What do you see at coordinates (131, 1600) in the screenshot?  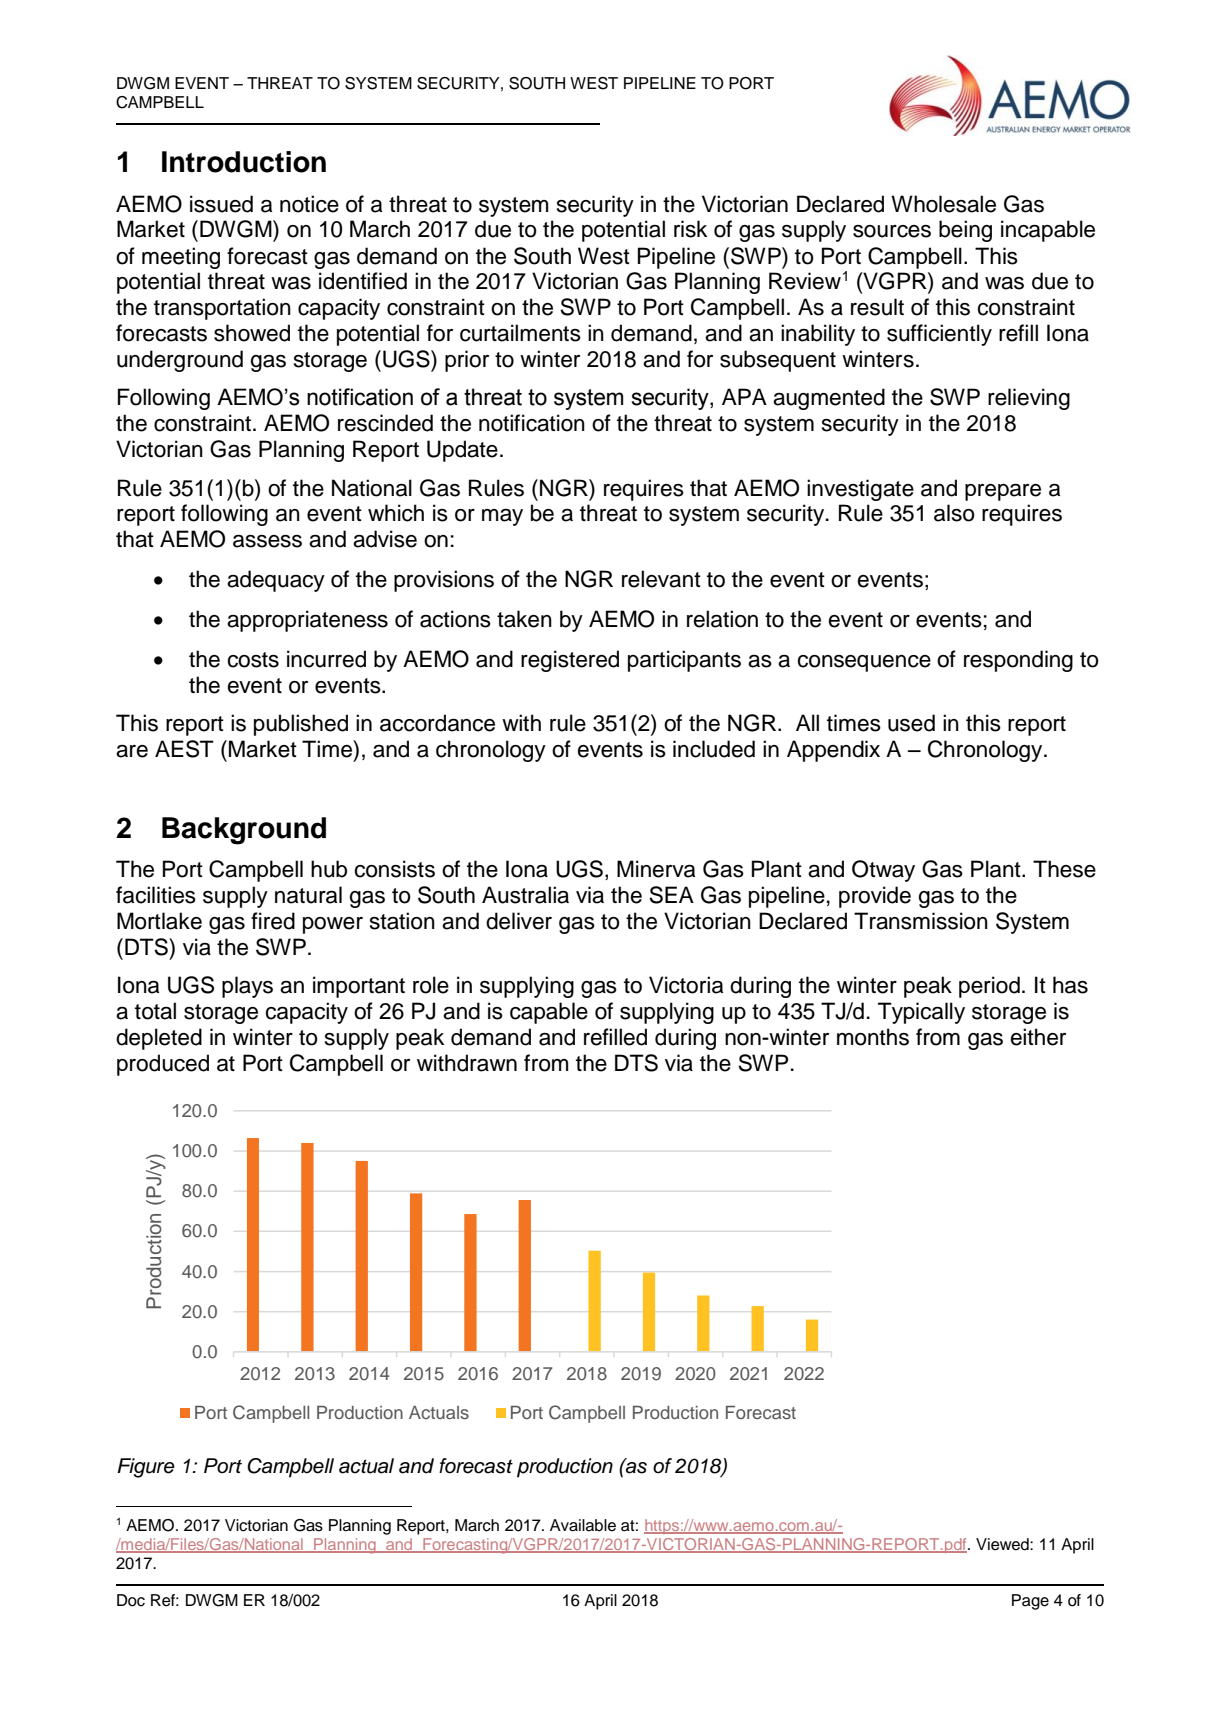 I see `Doc` at bounding box center [131, 1600].
